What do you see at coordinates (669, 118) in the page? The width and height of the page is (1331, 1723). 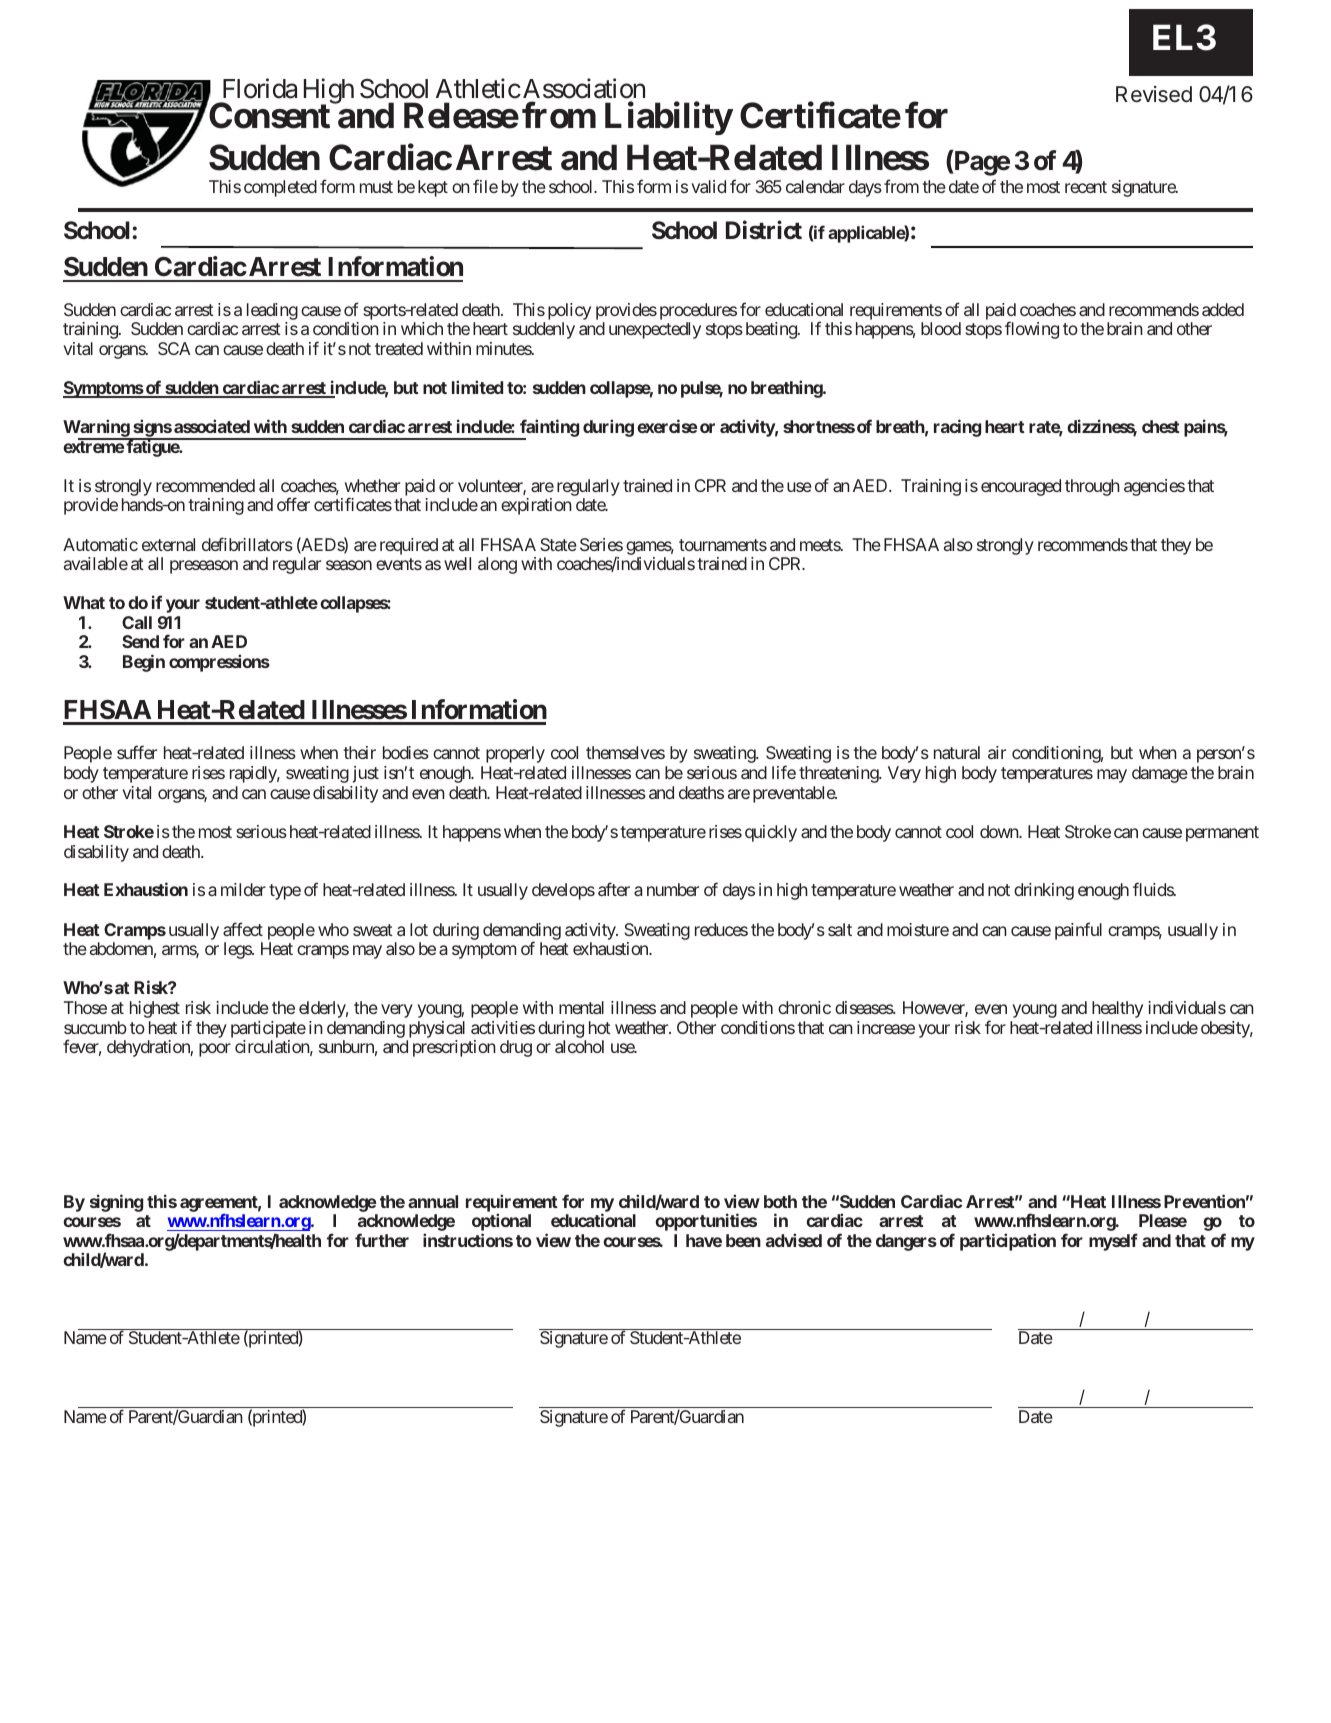 I see `Liability` at bounding box center [669, 118].
